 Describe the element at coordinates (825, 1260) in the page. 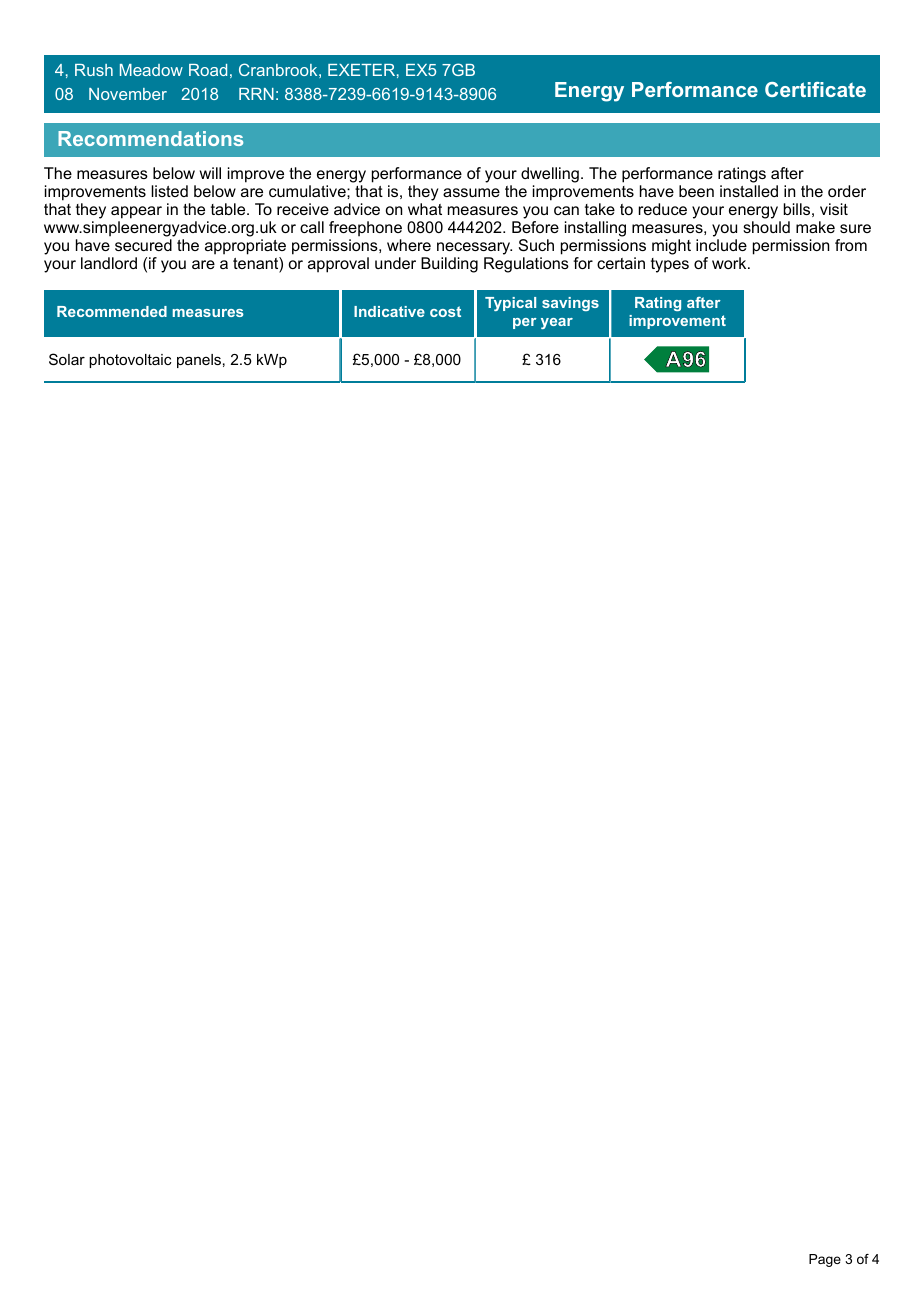

I see `Page` at that location.
